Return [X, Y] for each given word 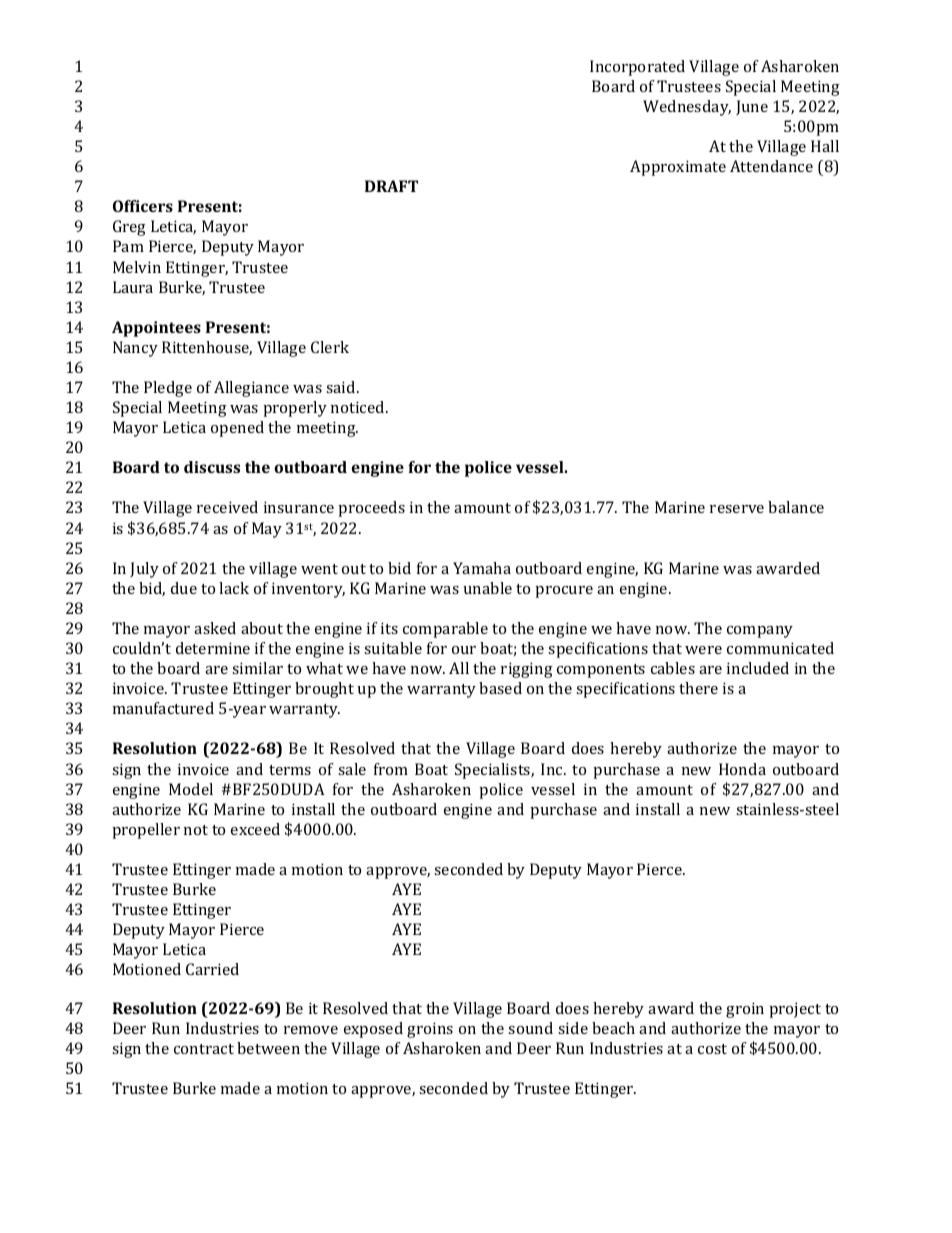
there [698, 688]
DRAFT [391, 186]
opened [237, 429]
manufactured [163, 708]
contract [204, 1049]
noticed [359, 407]
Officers [143, 206]
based [500, 688]
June [752, 107]
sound [530, 1028]
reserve [737, 509]
